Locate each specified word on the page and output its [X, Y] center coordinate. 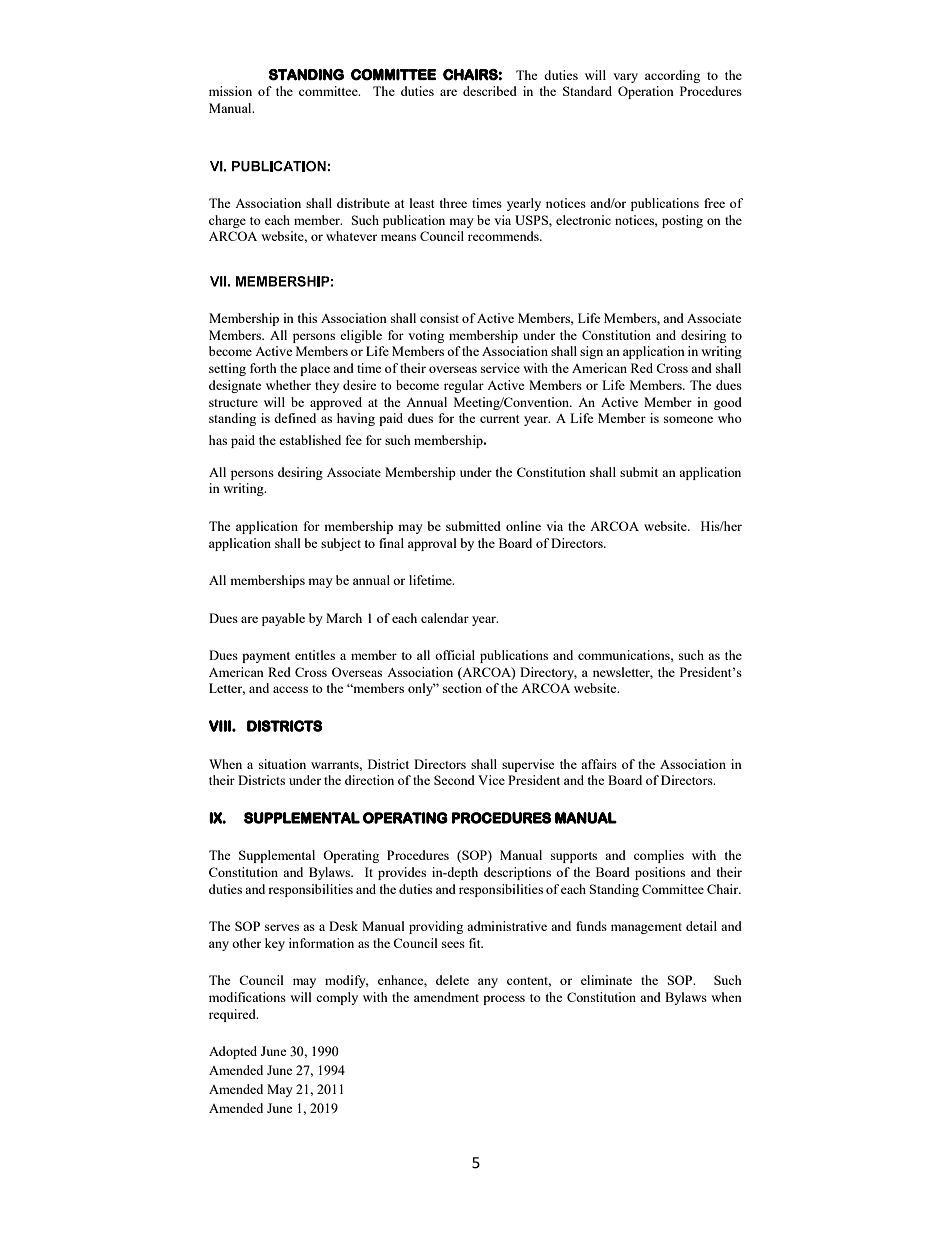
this [307, 318]
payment [266, 657]
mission [230, 91]
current [499, 419]
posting [682, 221]
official [455, 655]
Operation [646, 92]
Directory [548, 673]
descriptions [517, 873]
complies [659, 856]
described [490, 91]
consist [439, 318]
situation [282, 764]
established [310, 440]
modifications [247, 997]
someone [688, 419]
